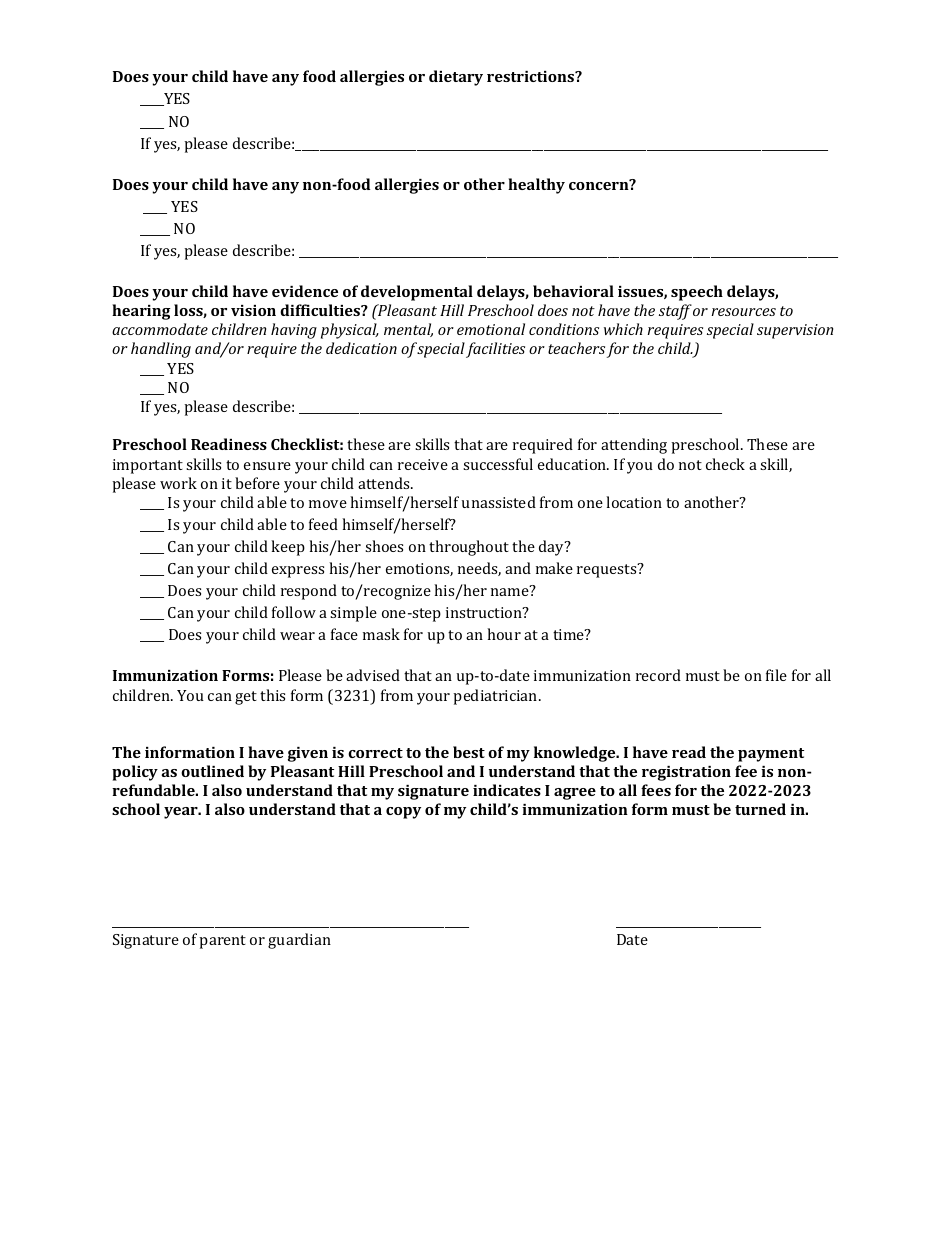  What do you see at coordinates (456, 78) in the screenshot?
I see `dietary` at bounding box center [456, 78].
